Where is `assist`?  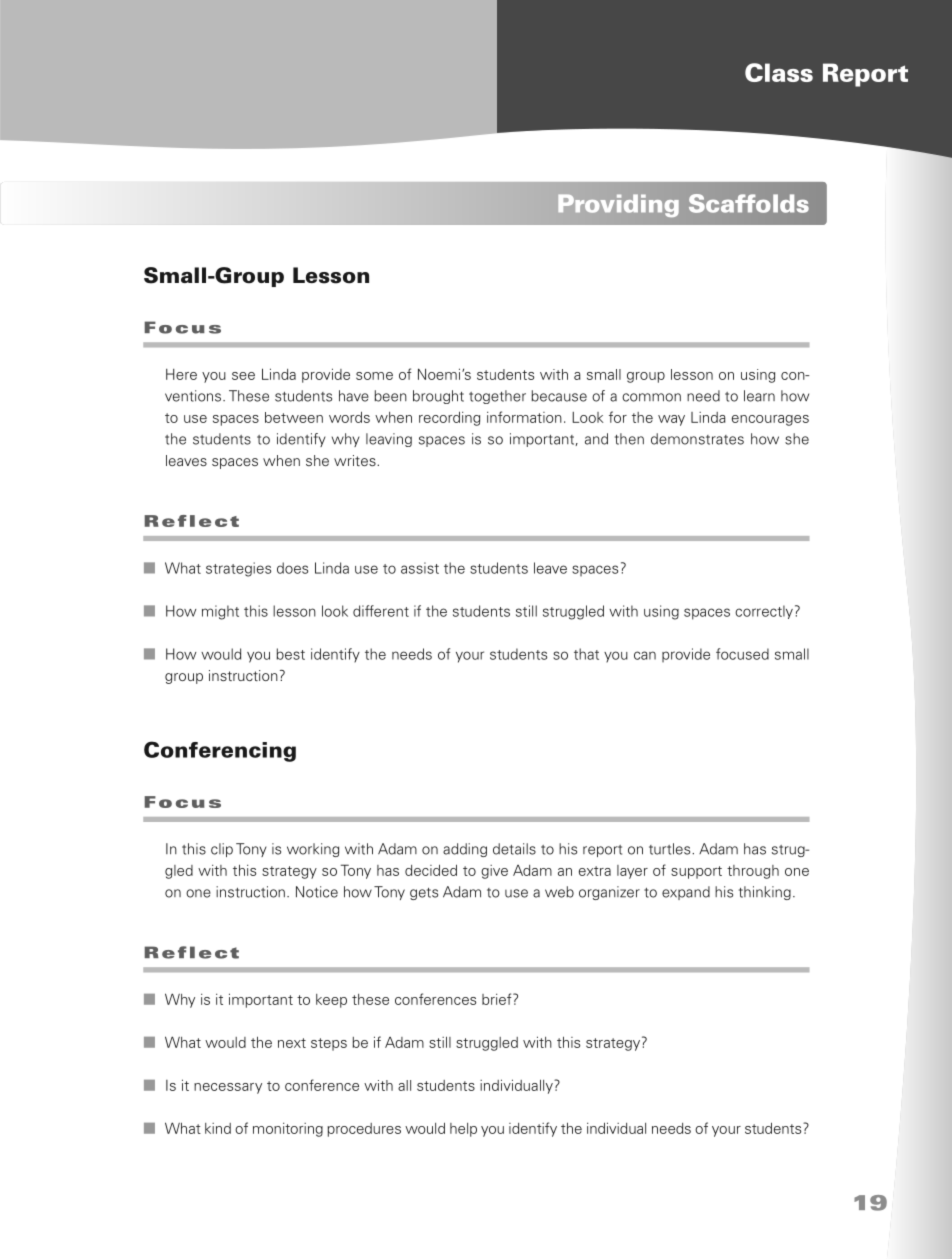
assist is located at coordinates (420, 568).
